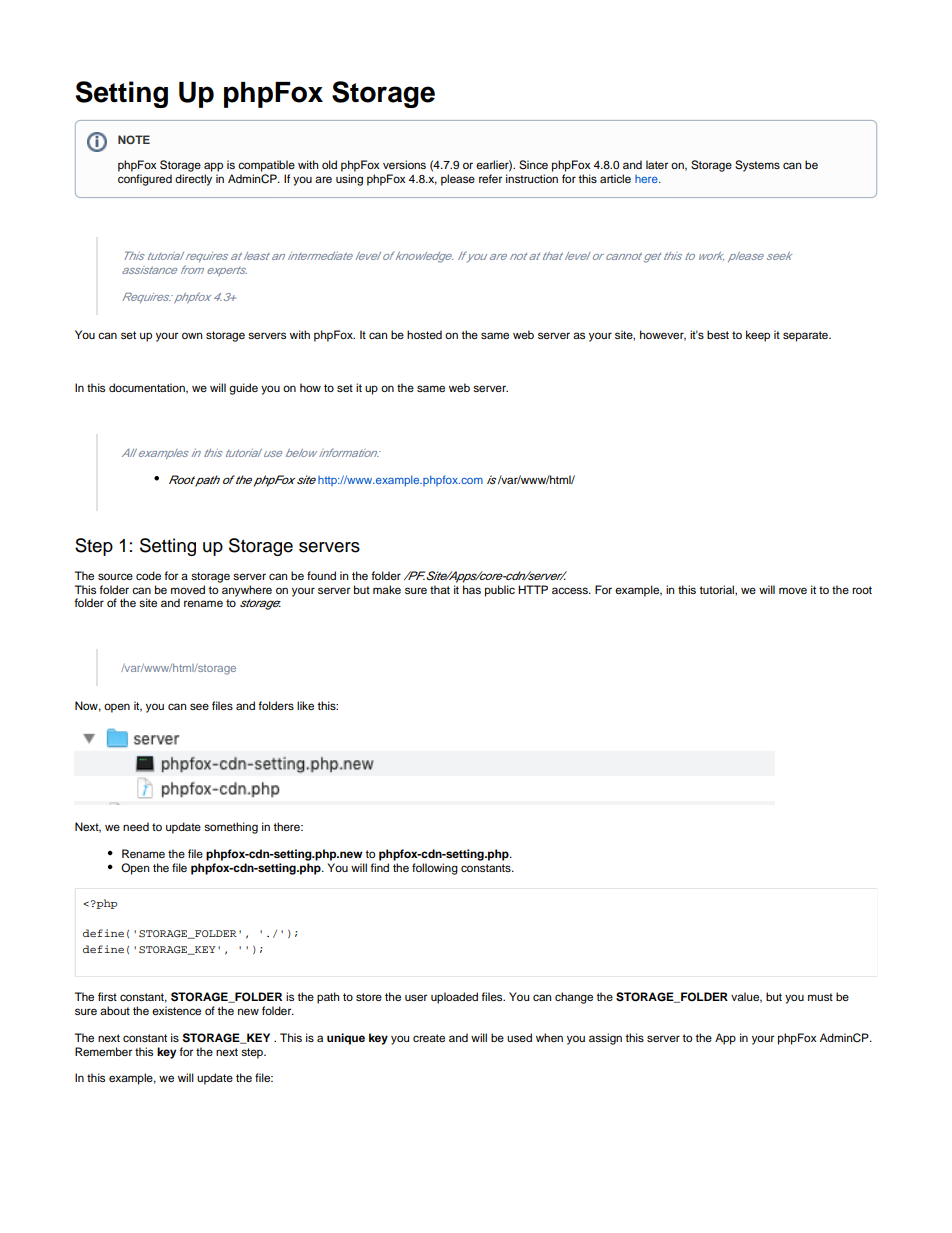  I want to click on refer, so click(490, 178).
